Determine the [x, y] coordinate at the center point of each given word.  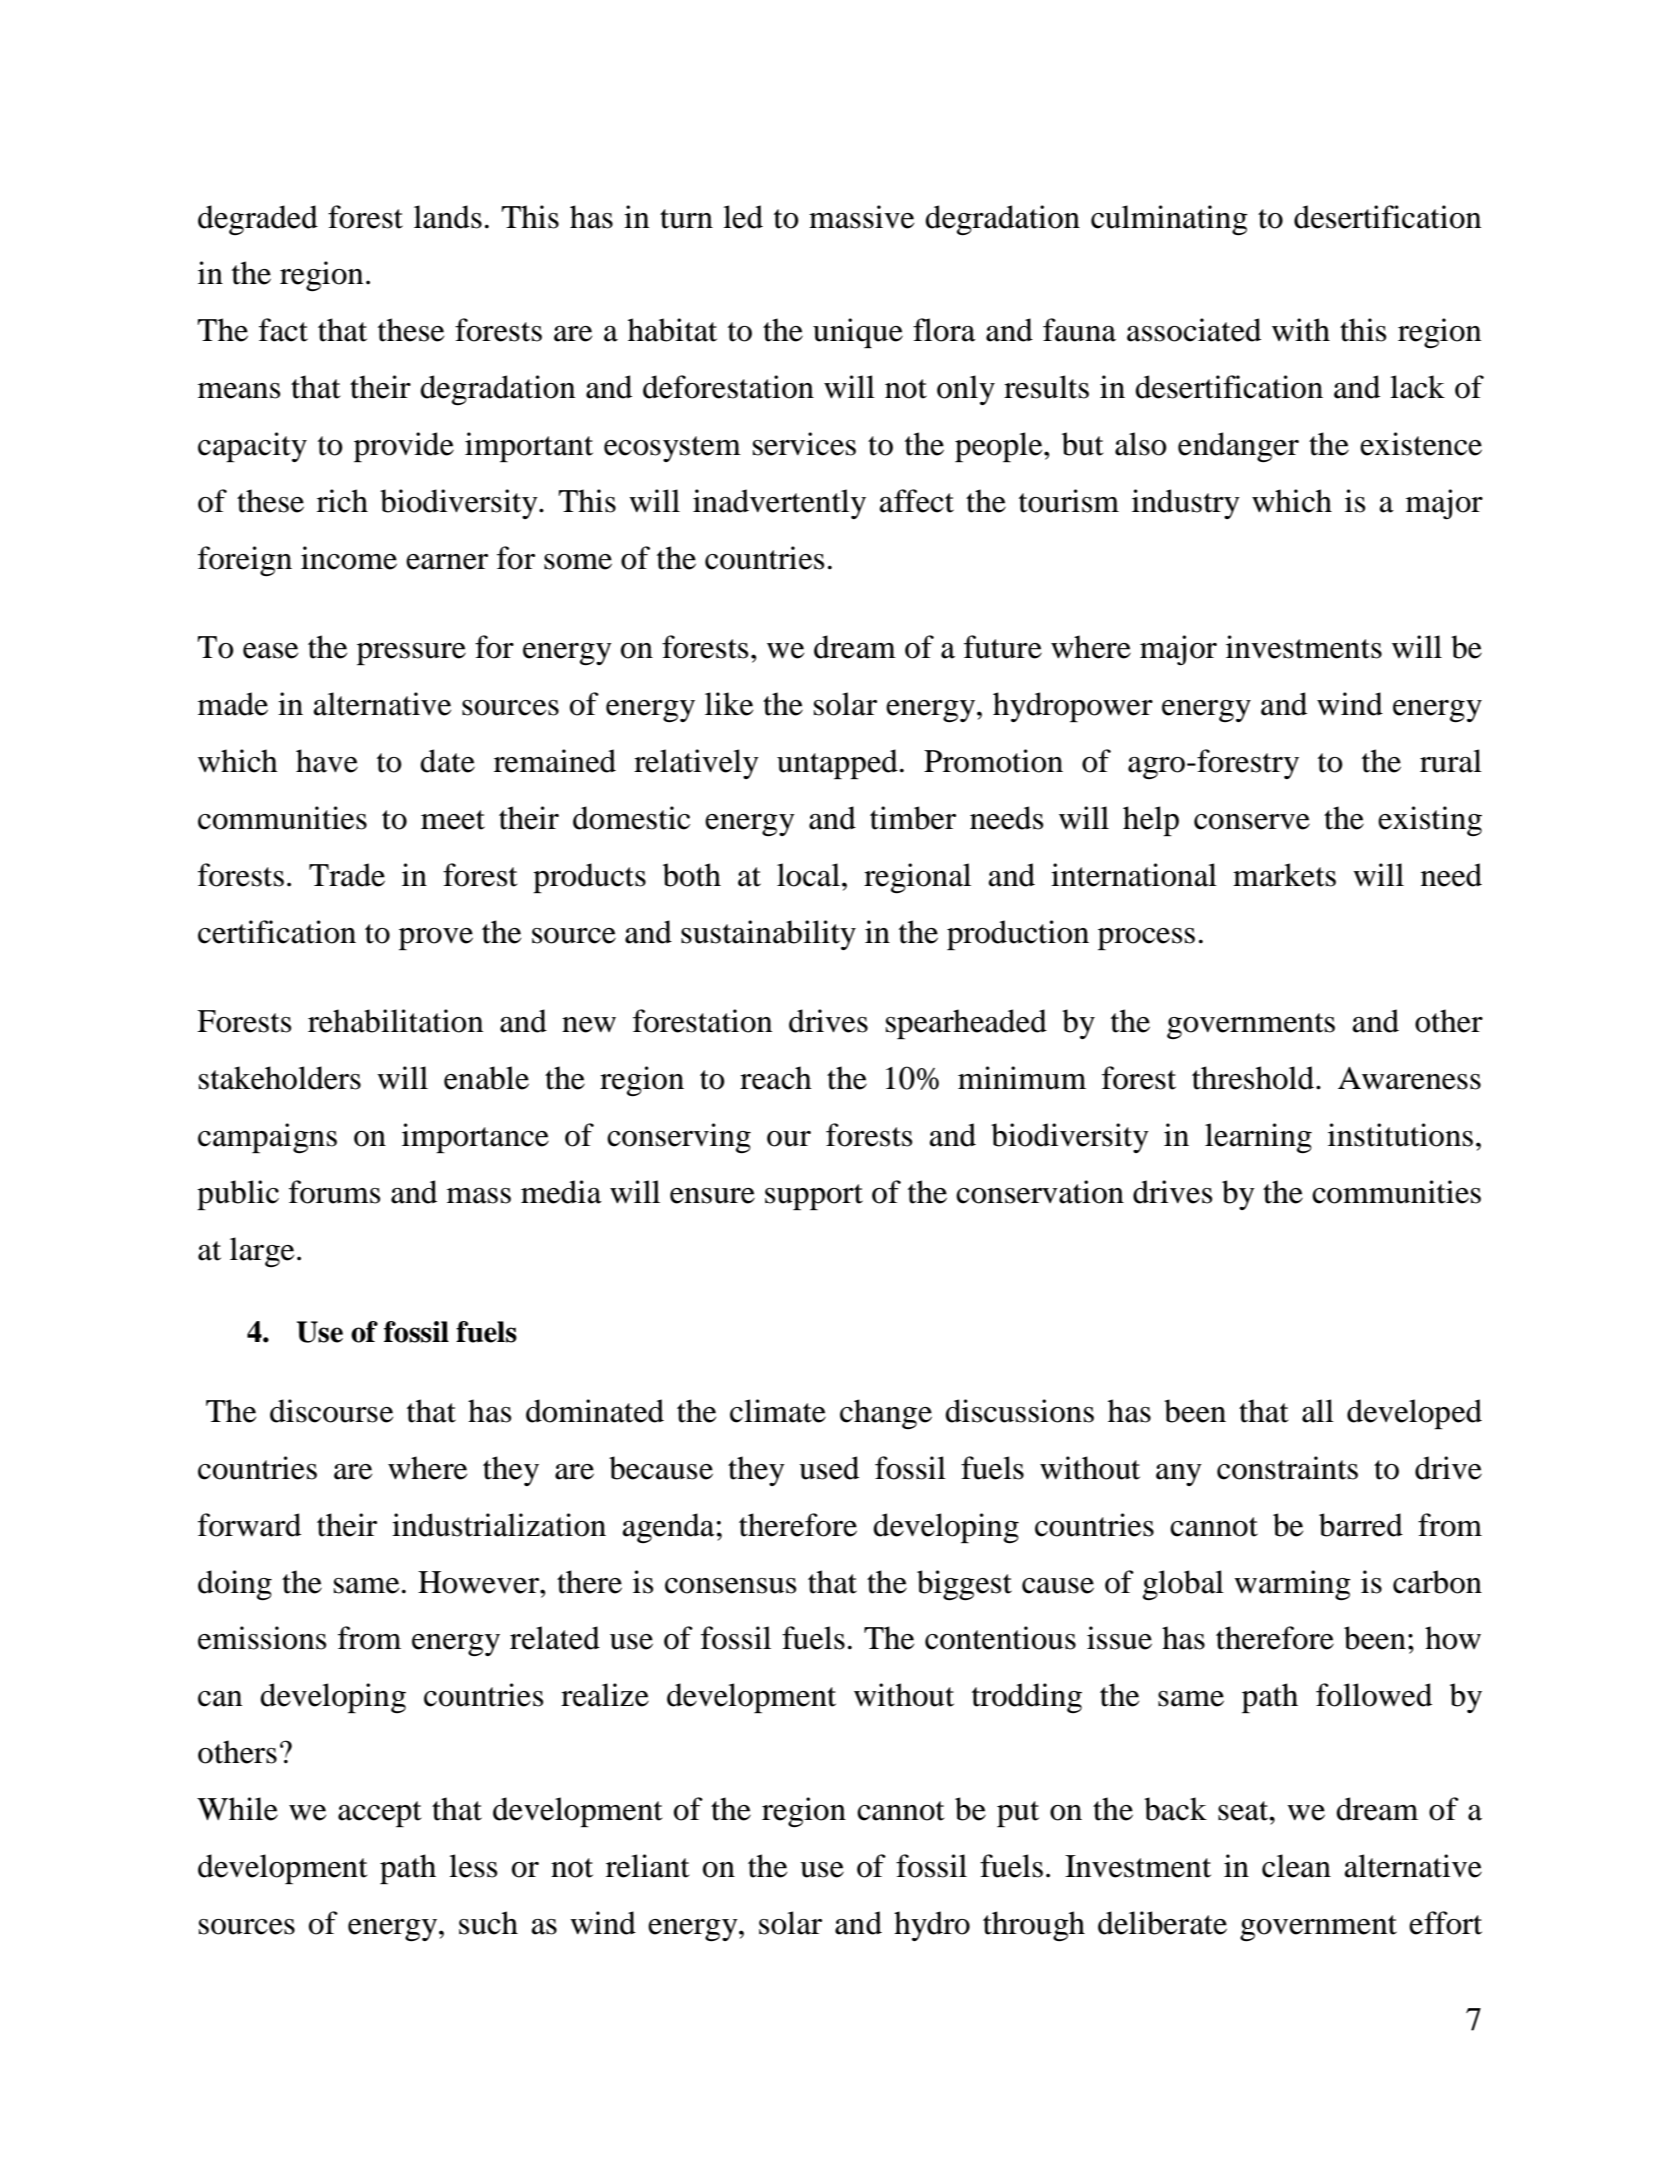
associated [1194, 330]
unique [858, 333]
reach [776, 1078]
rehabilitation [395, 1021]
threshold [1253, 1078]
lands [448, 217]
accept [379, 1814]
